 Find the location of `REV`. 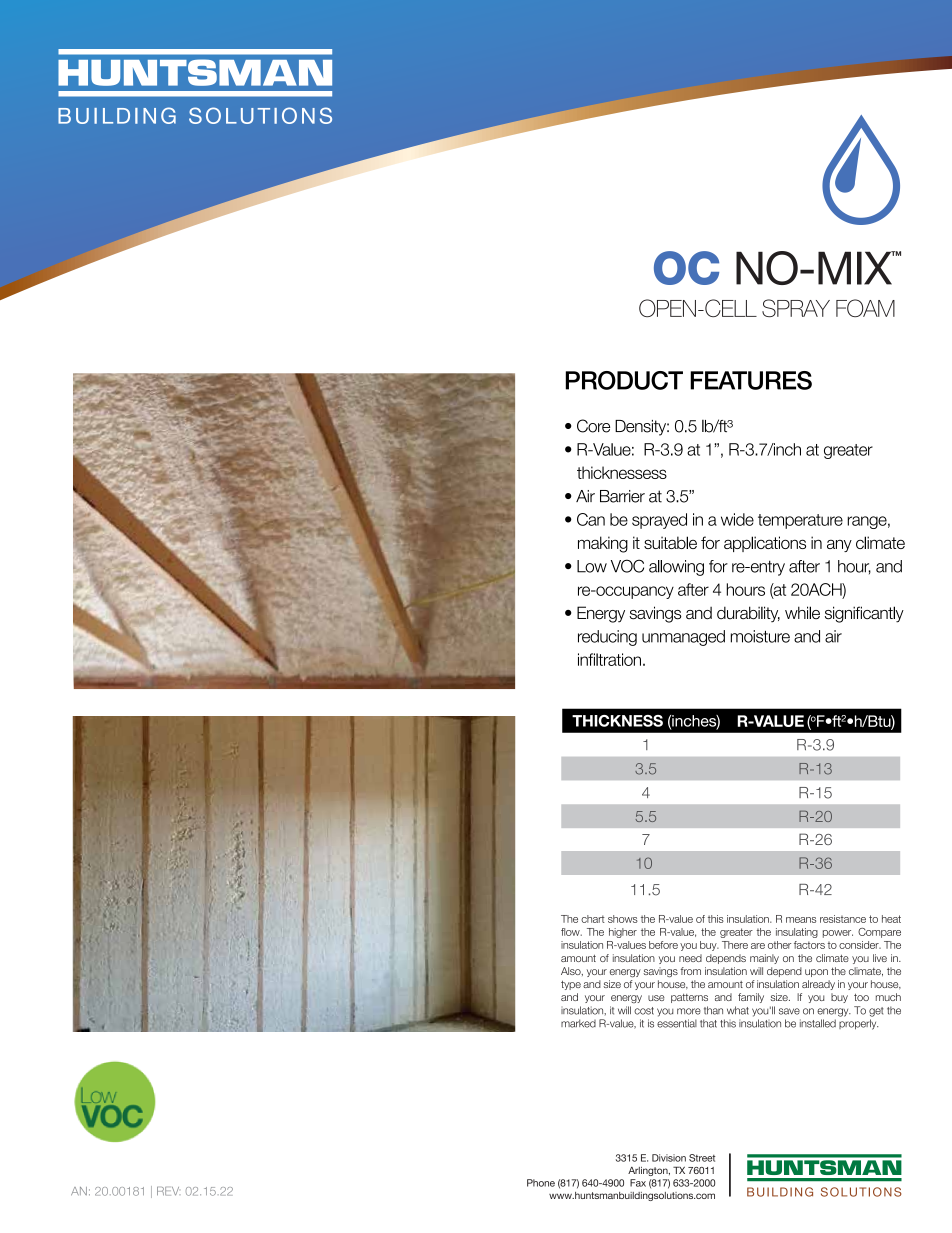

REV is located at coordinates (168, 1191).
